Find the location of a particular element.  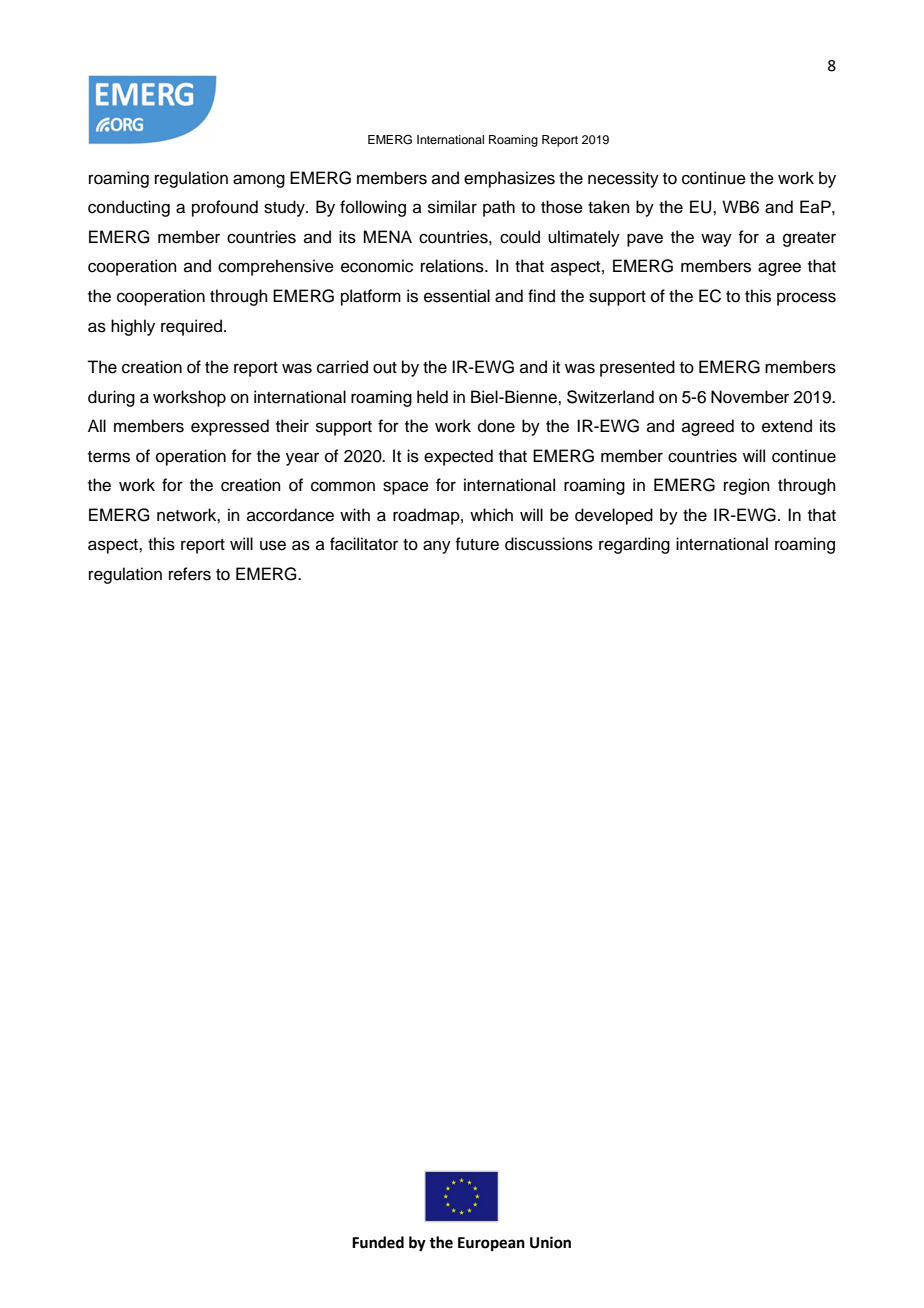

European is located at coordinates (491, 1244).
